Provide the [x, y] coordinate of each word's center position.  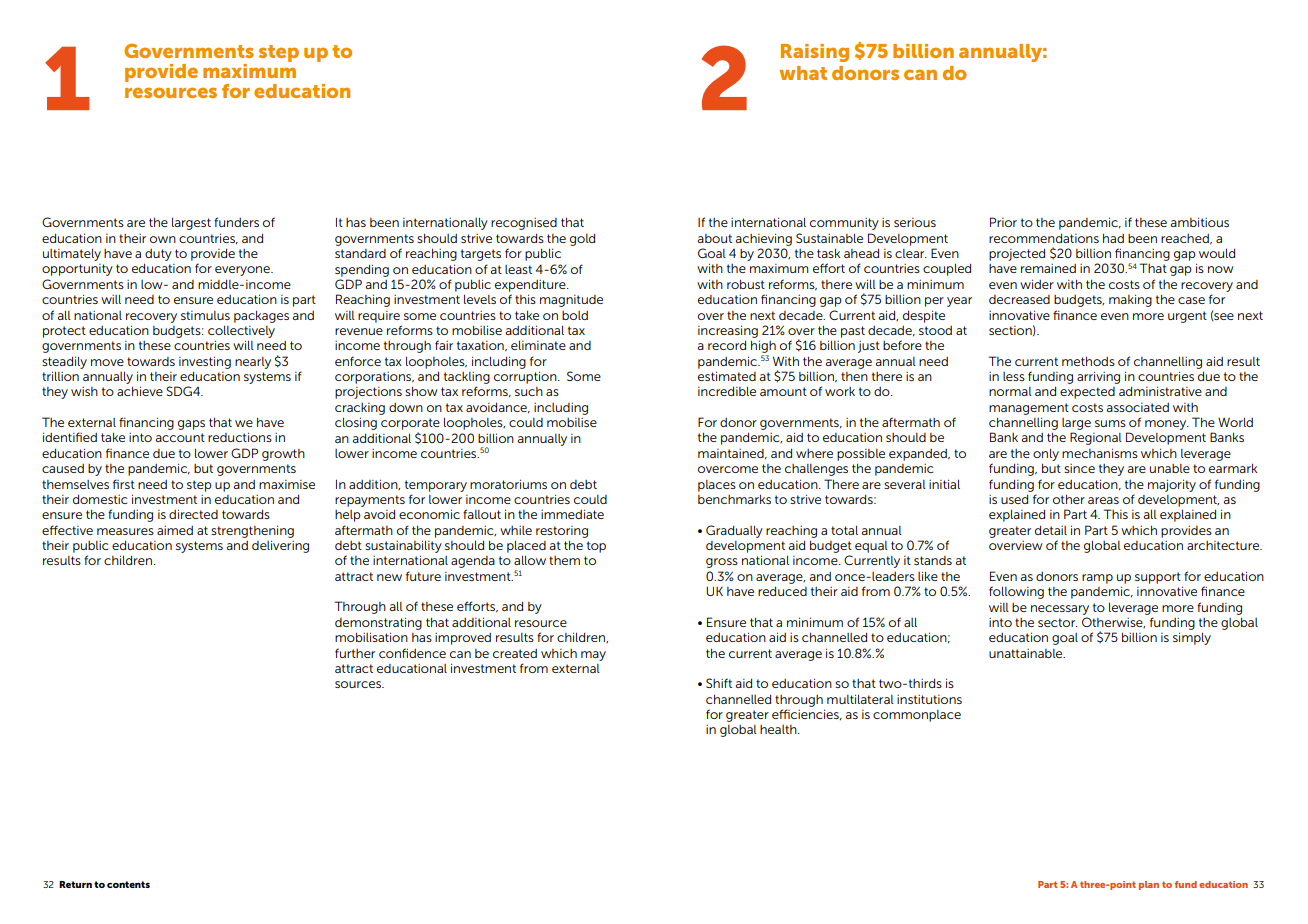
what [803, 73]
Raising [815, 53]
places [717, 486]
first [124, 484]
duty [158, 255]
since [1079, 468]
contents [128, 884]
